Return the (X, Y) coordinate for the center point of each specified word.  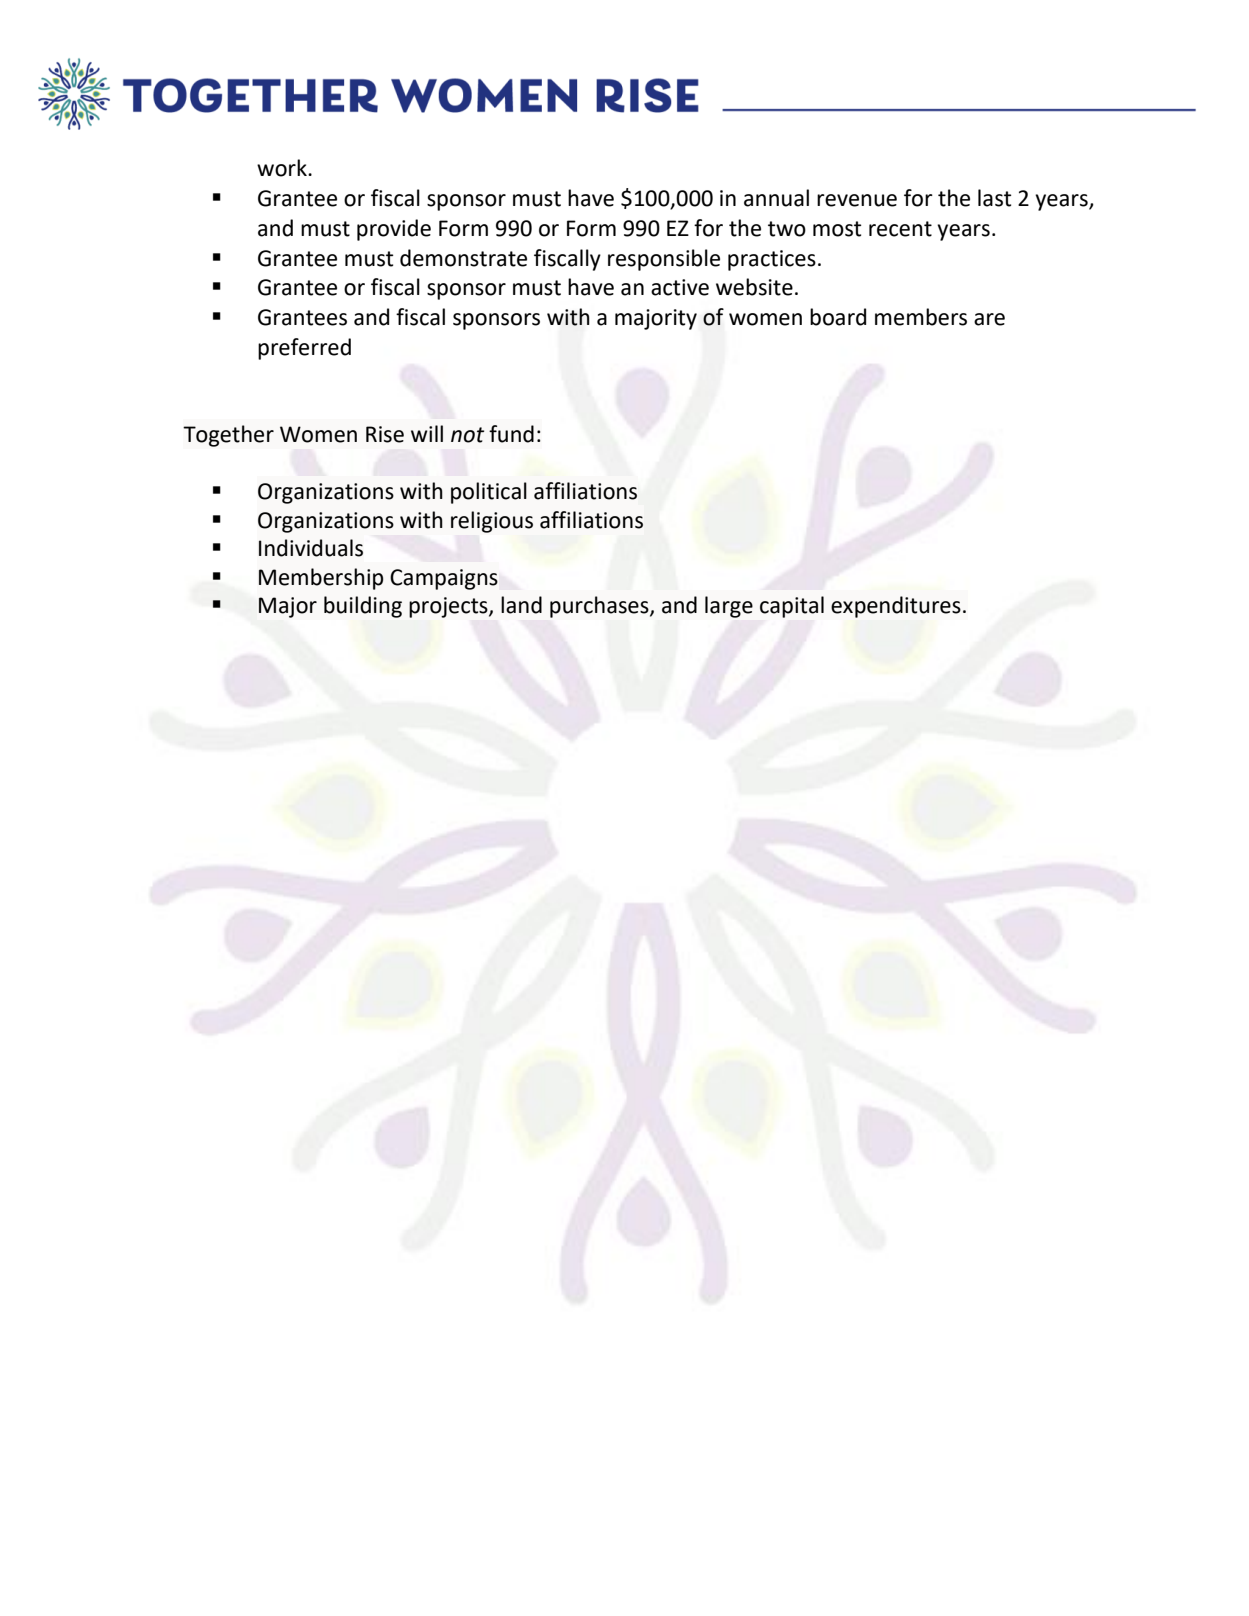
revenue (857, 200)
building (363, 607)
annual (776, 198)
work (283, 168)
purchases (600, 607)
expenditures (896, 607)
